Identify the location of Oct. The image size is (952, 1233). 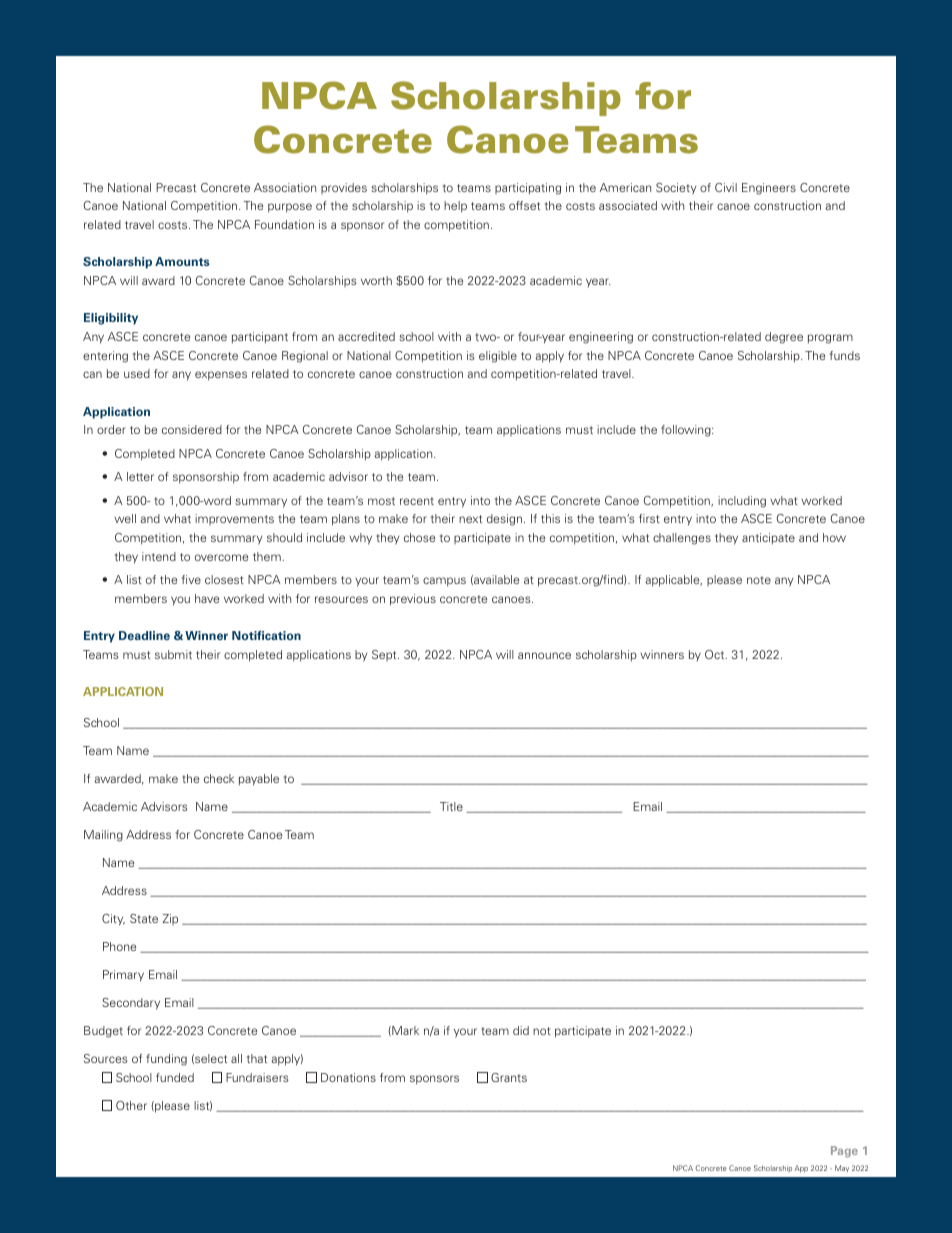
(716, 654).
